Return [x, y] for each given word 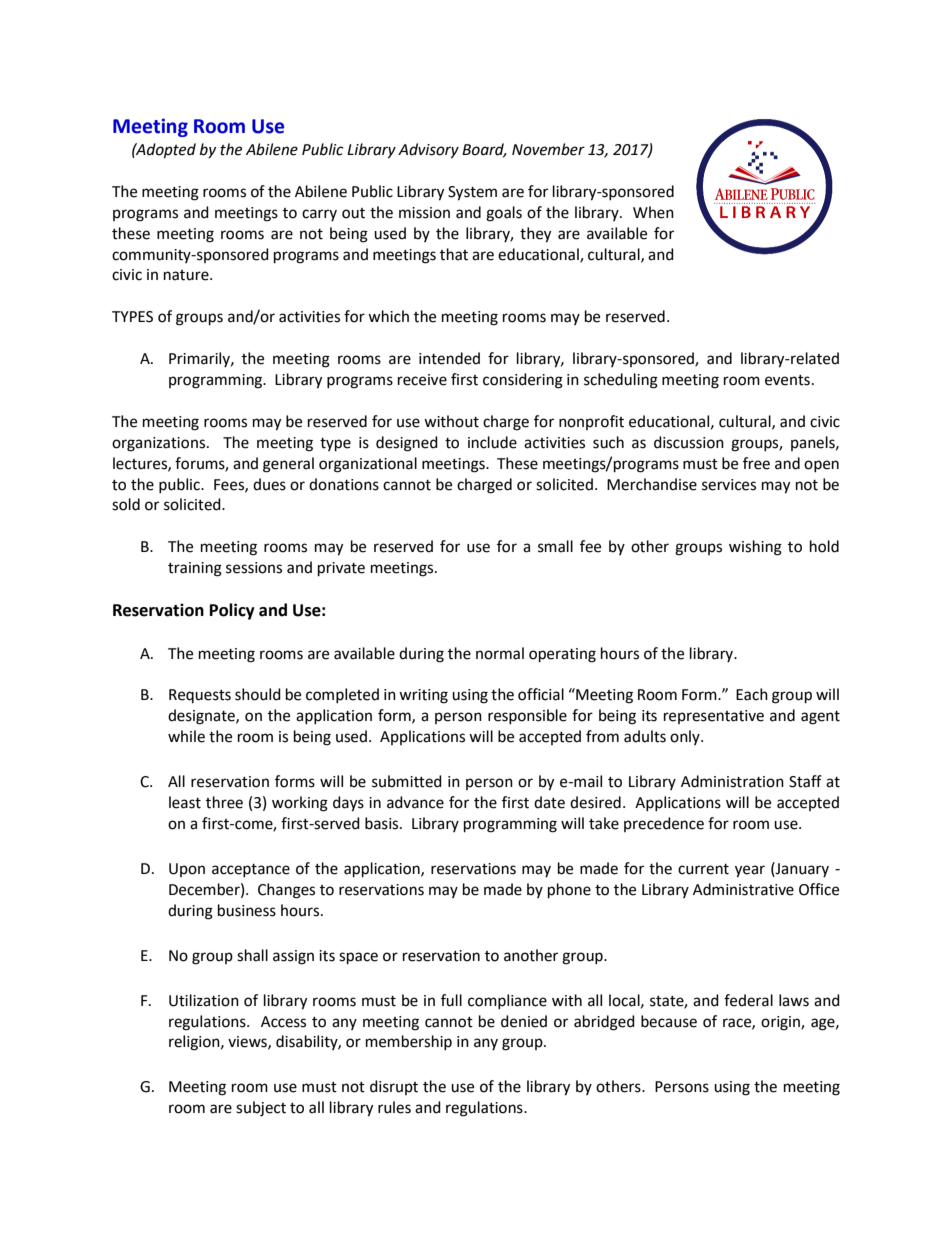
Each [752, 694]
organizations [158, 444]
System [472, 193]
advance [415, 802]
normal [500, 653]
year [750, 871]
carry [319, 215]
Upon [187, 870]
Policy [232, 611]
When [653, 212]
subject [261, 1109]
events [787, 380]
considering [523, 381]
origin [781, 1023]
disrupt [394, 1087]
